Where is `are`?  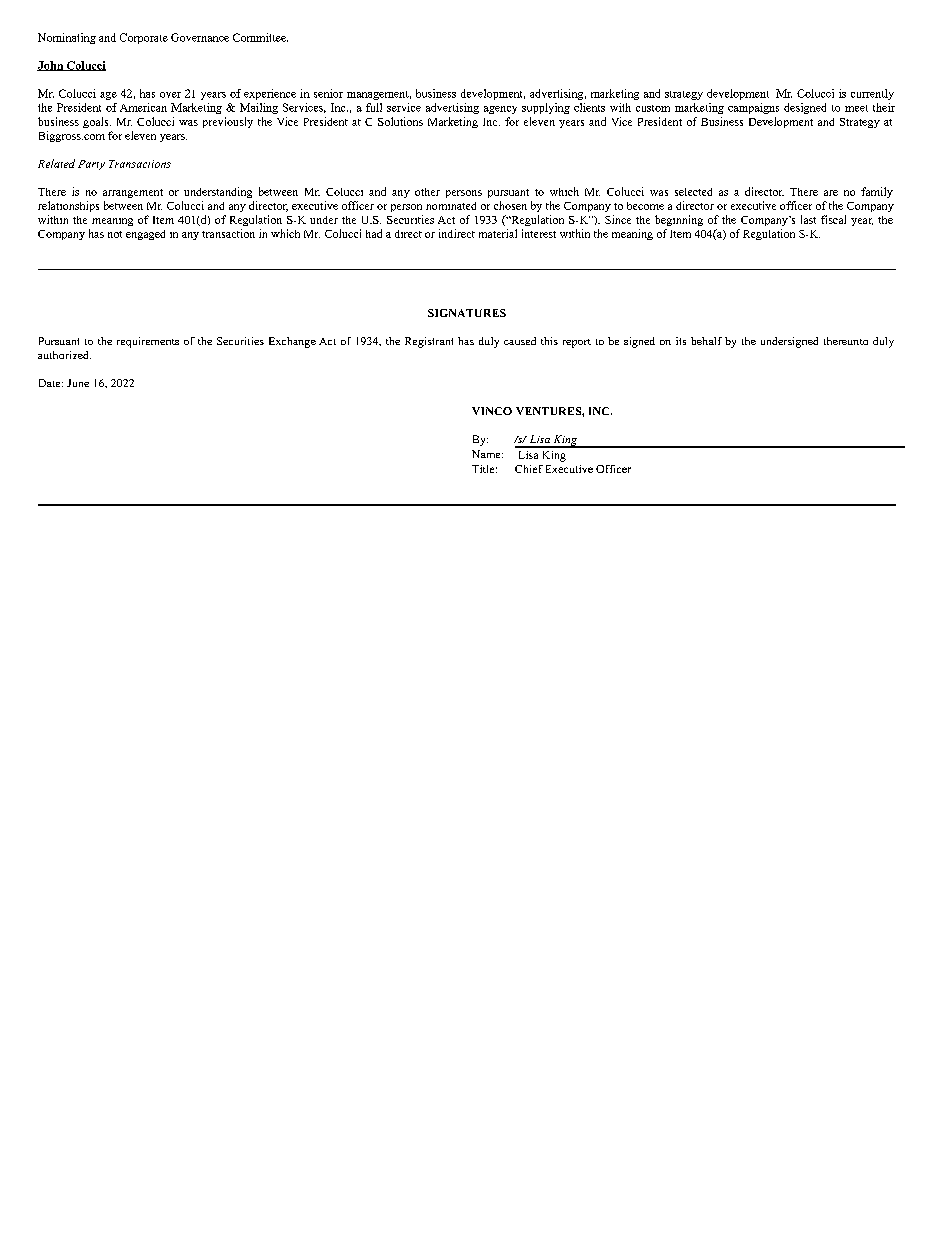
are is located at coordinates (831, 193).
